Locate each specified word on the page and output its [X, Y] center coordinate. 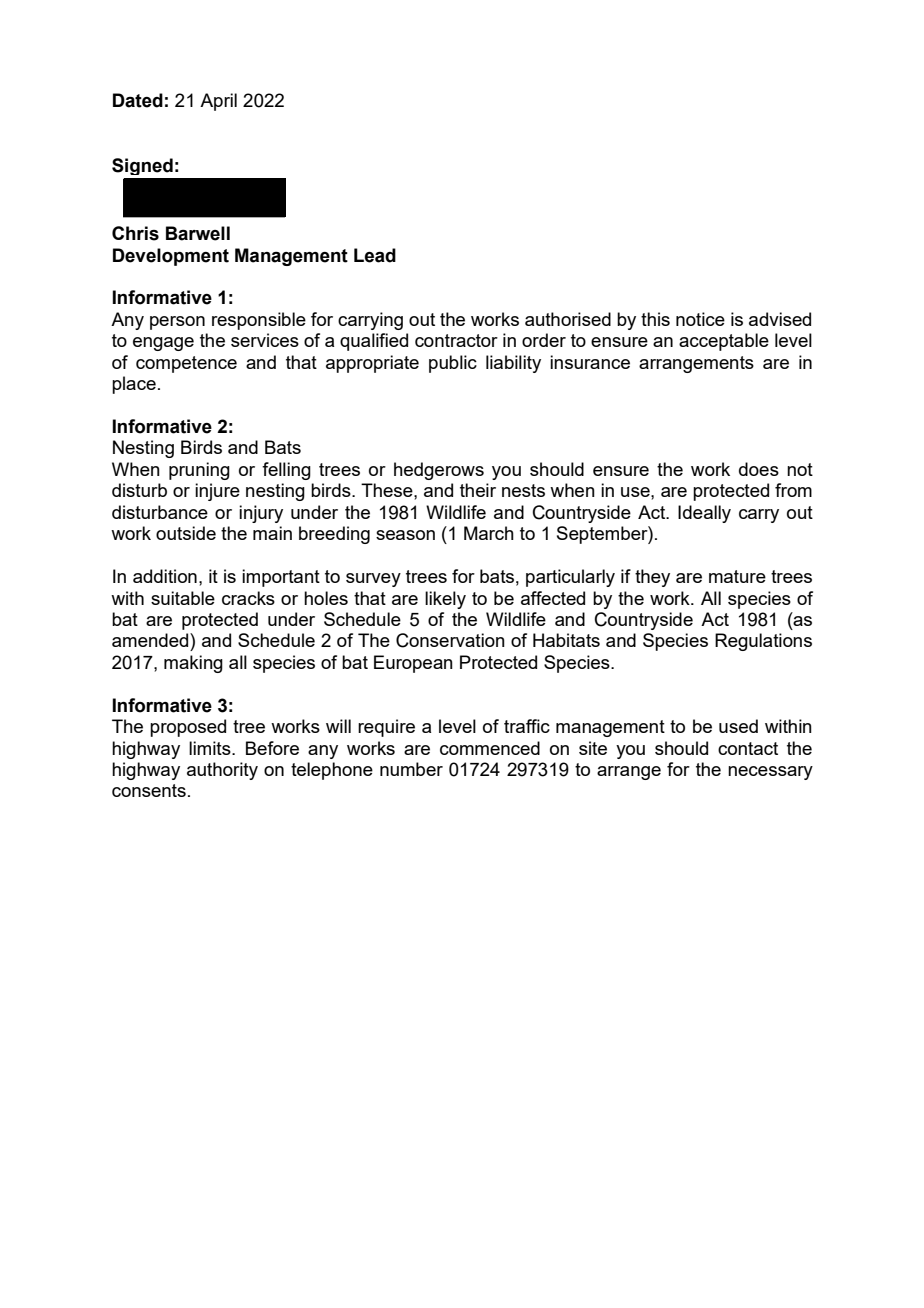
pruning [199, 471]
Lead [375, 255]
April [218, 102]
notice [700, 319]
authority [222, 771]
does [759, 469]
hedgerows [439, 471]
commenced [490, 748]
